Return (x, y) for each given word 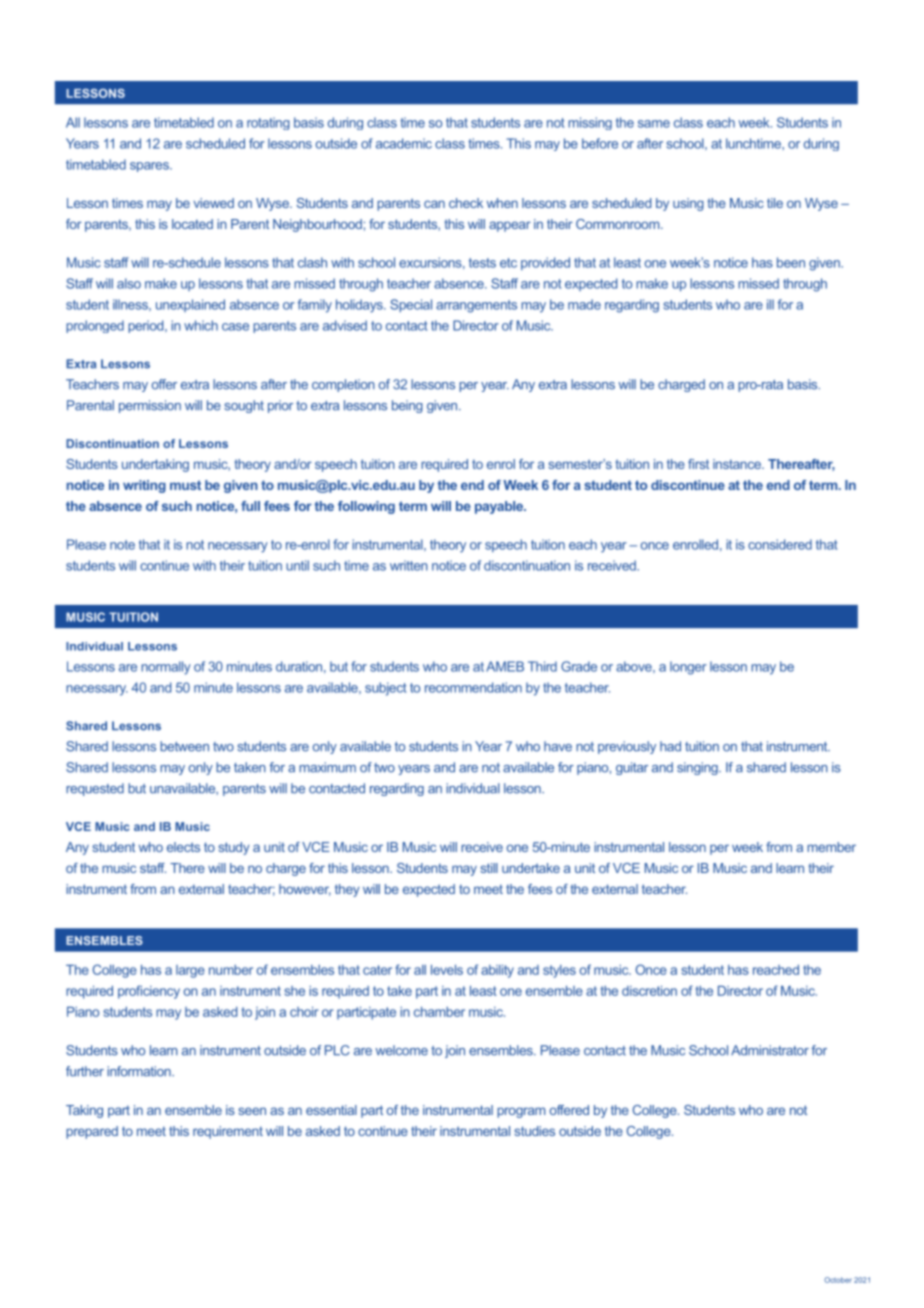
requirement (228, 1132)
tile (775, 203)
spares (150, 167)
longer (688, 668)
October (838, 1280)
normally (166, 668)
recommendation (473, 687)
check (466, 203)
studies (534, 1131)
